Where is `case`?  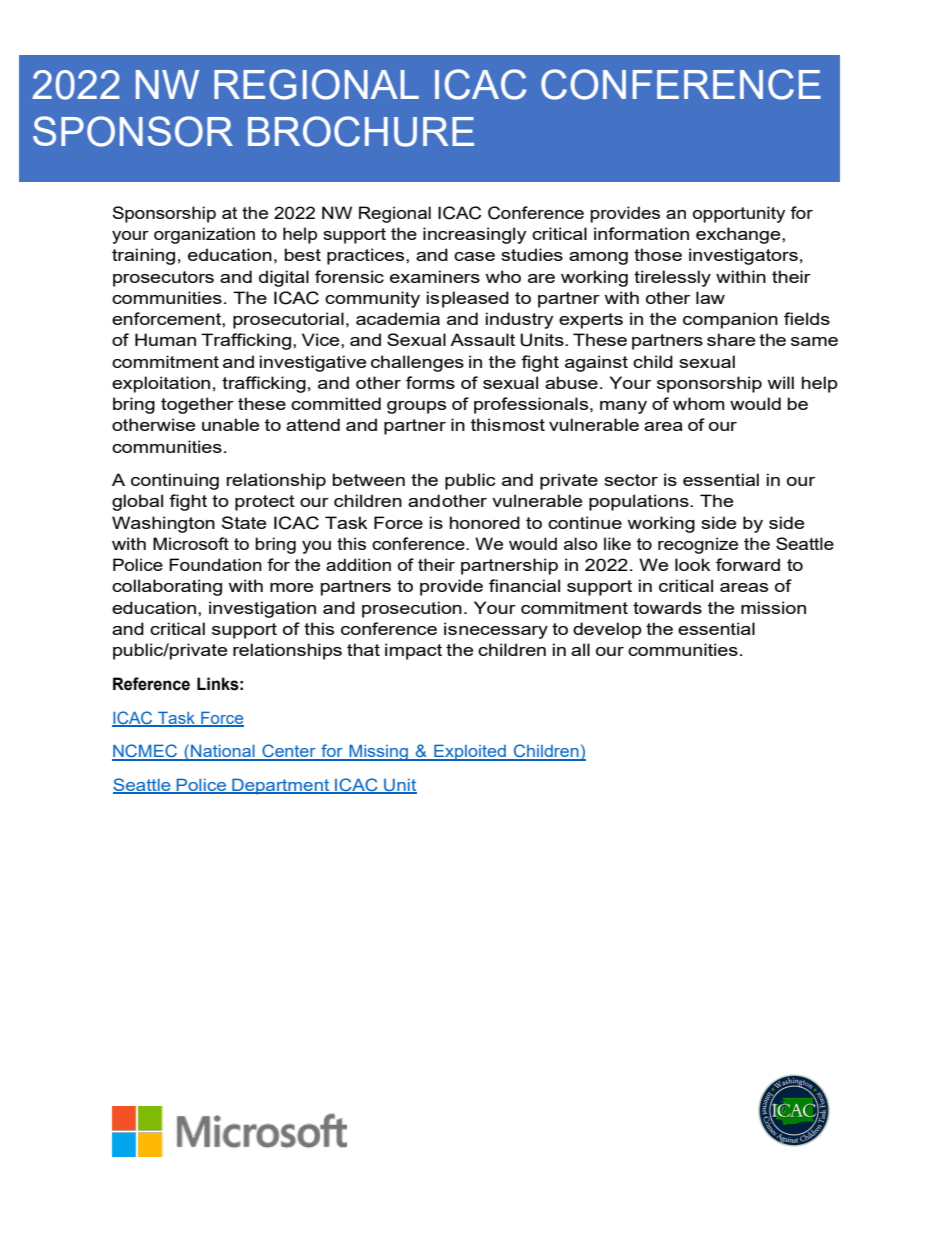
case is located at coordinates (474, 256).
